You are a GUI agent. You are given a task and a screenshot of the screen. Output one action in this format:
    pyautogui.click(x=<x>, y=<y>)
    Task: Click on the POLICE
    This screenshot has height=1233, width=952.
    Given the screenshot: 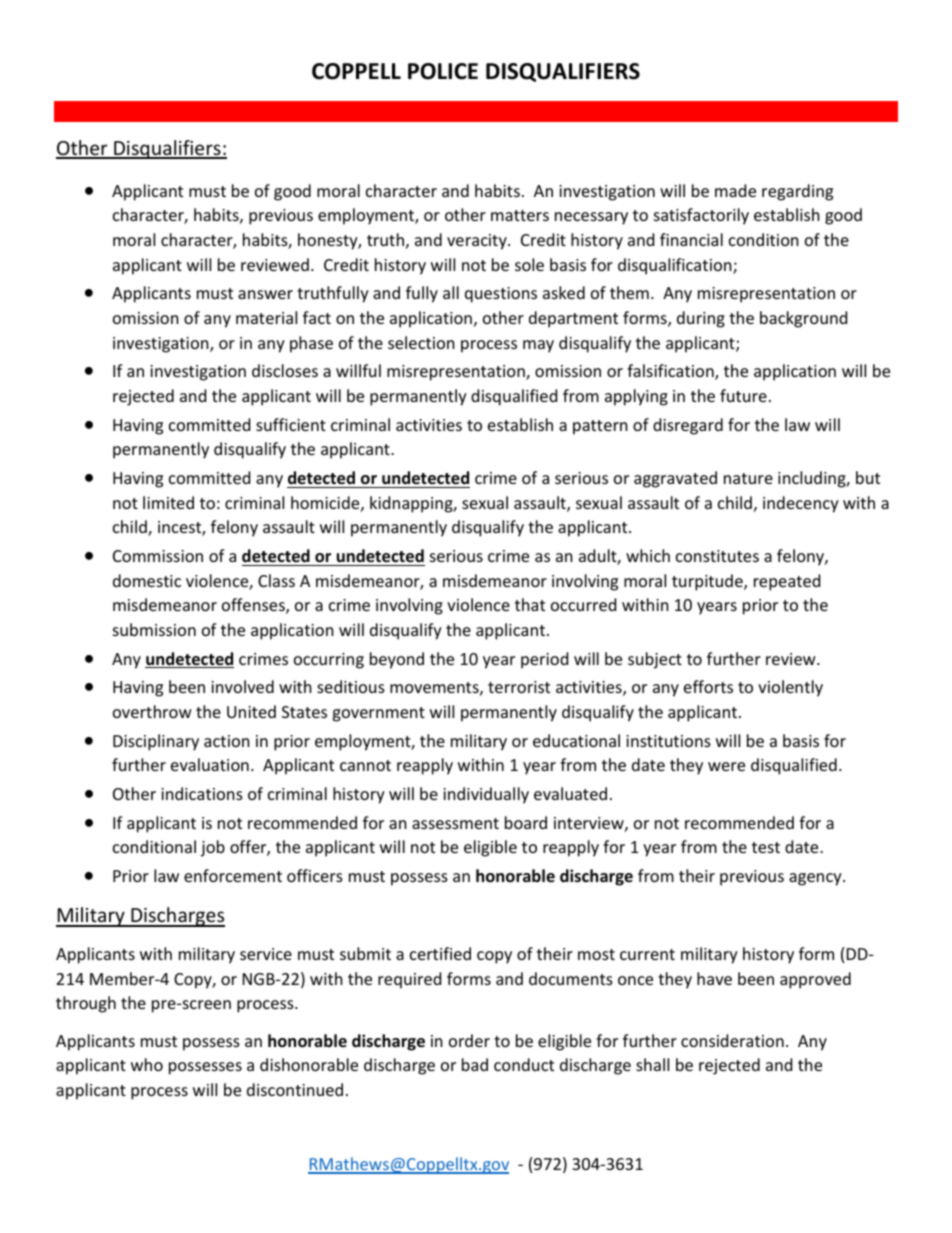 What is the action you would take?
    pyautogui.click(x=443, y=71)
